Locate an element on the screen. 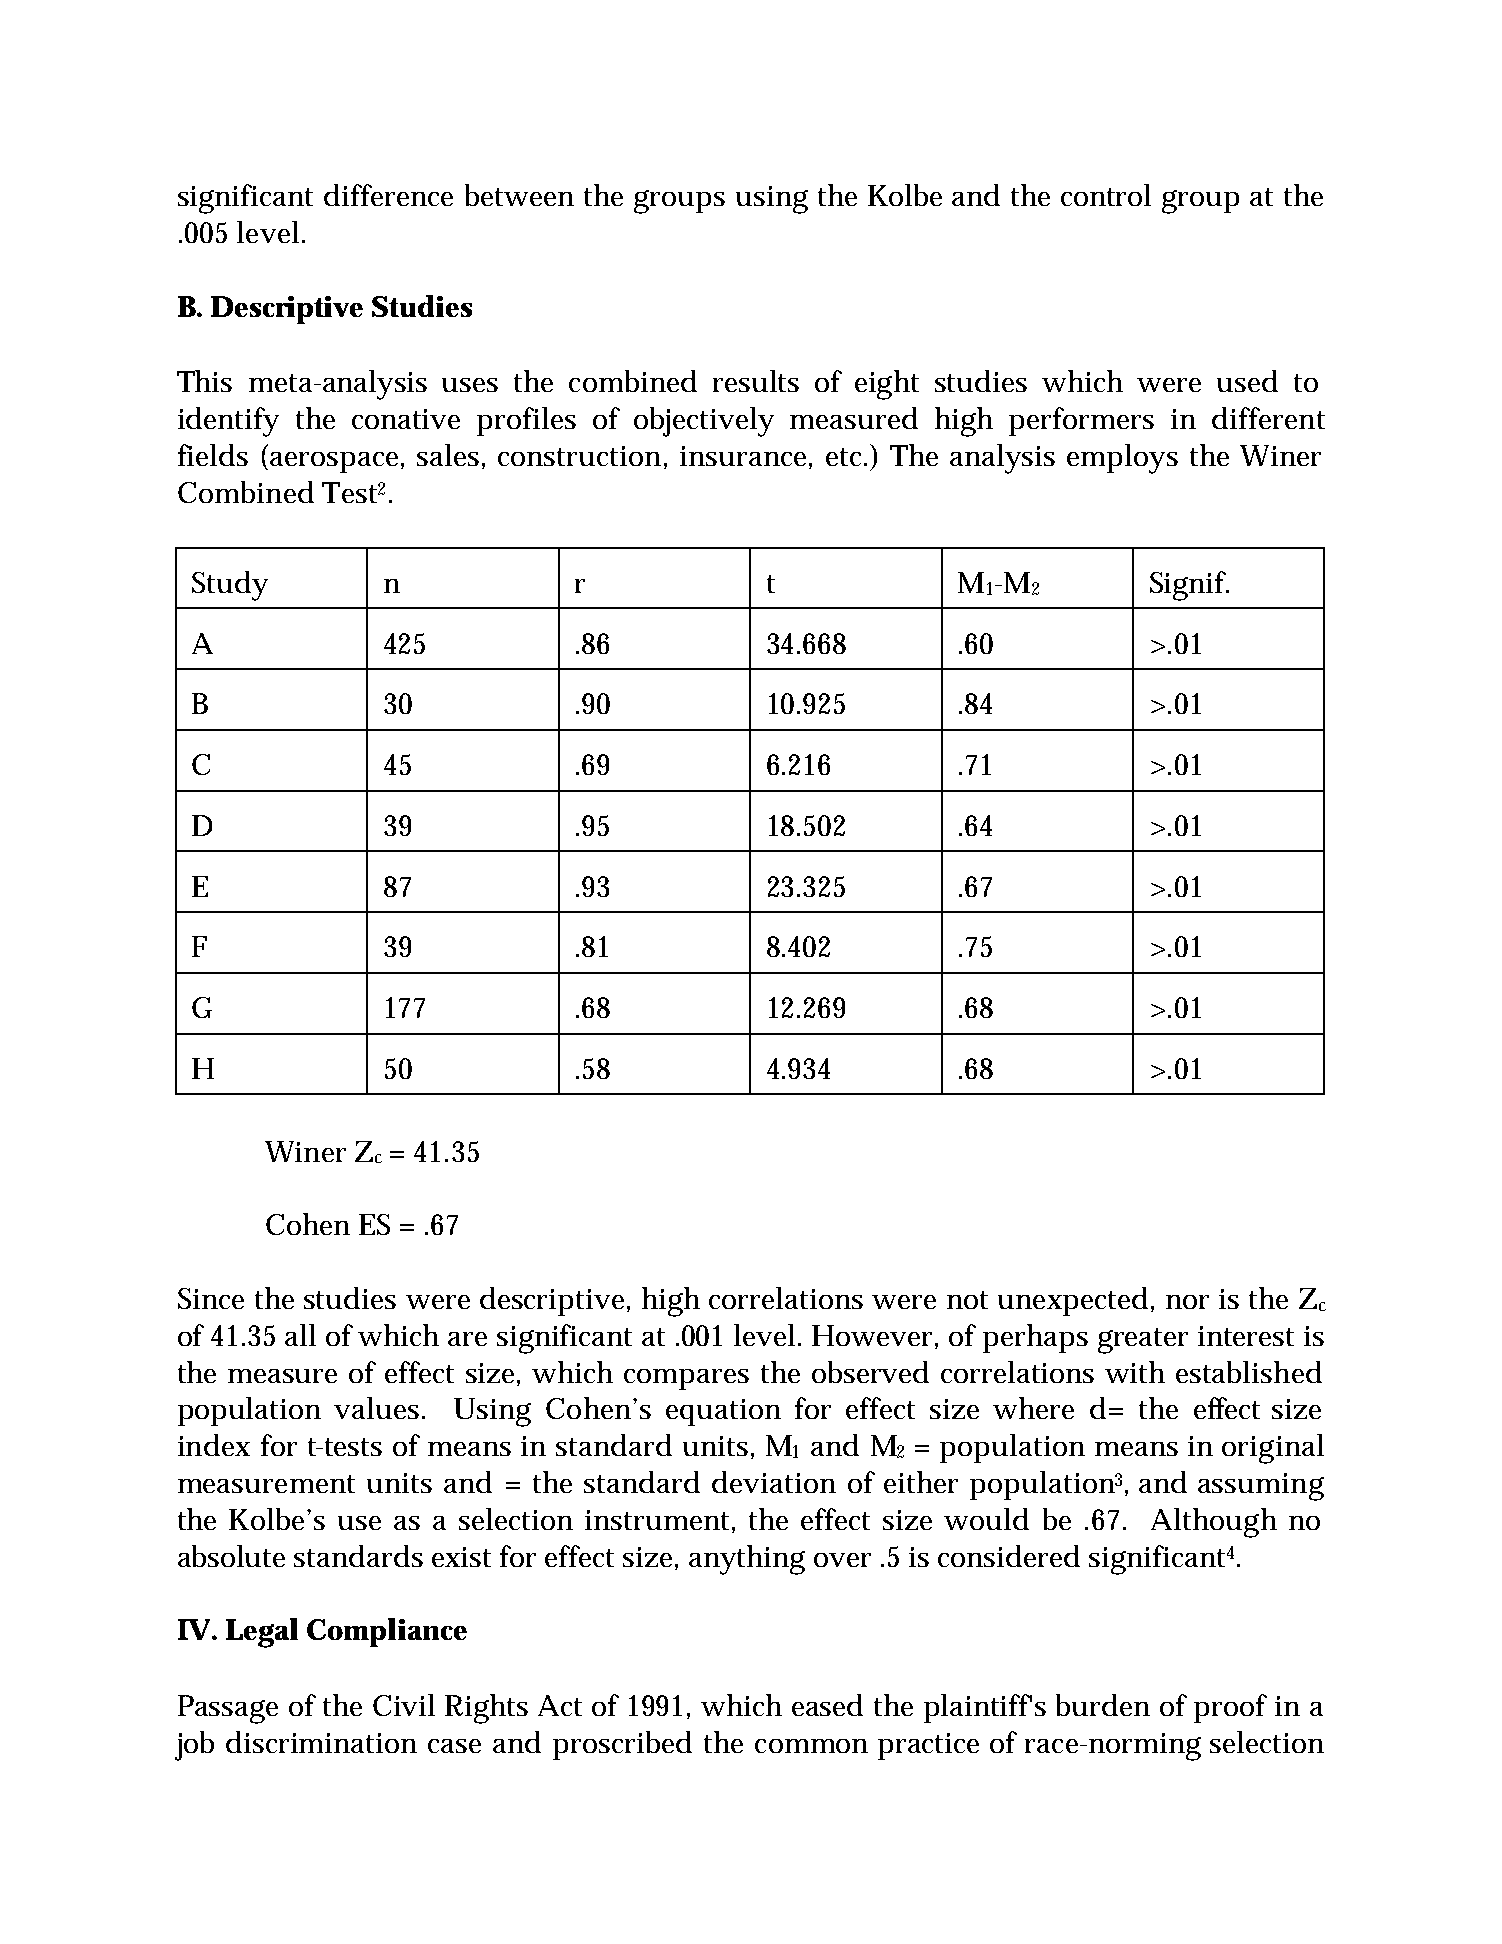  compares is located at coordinates (686, 1379).
